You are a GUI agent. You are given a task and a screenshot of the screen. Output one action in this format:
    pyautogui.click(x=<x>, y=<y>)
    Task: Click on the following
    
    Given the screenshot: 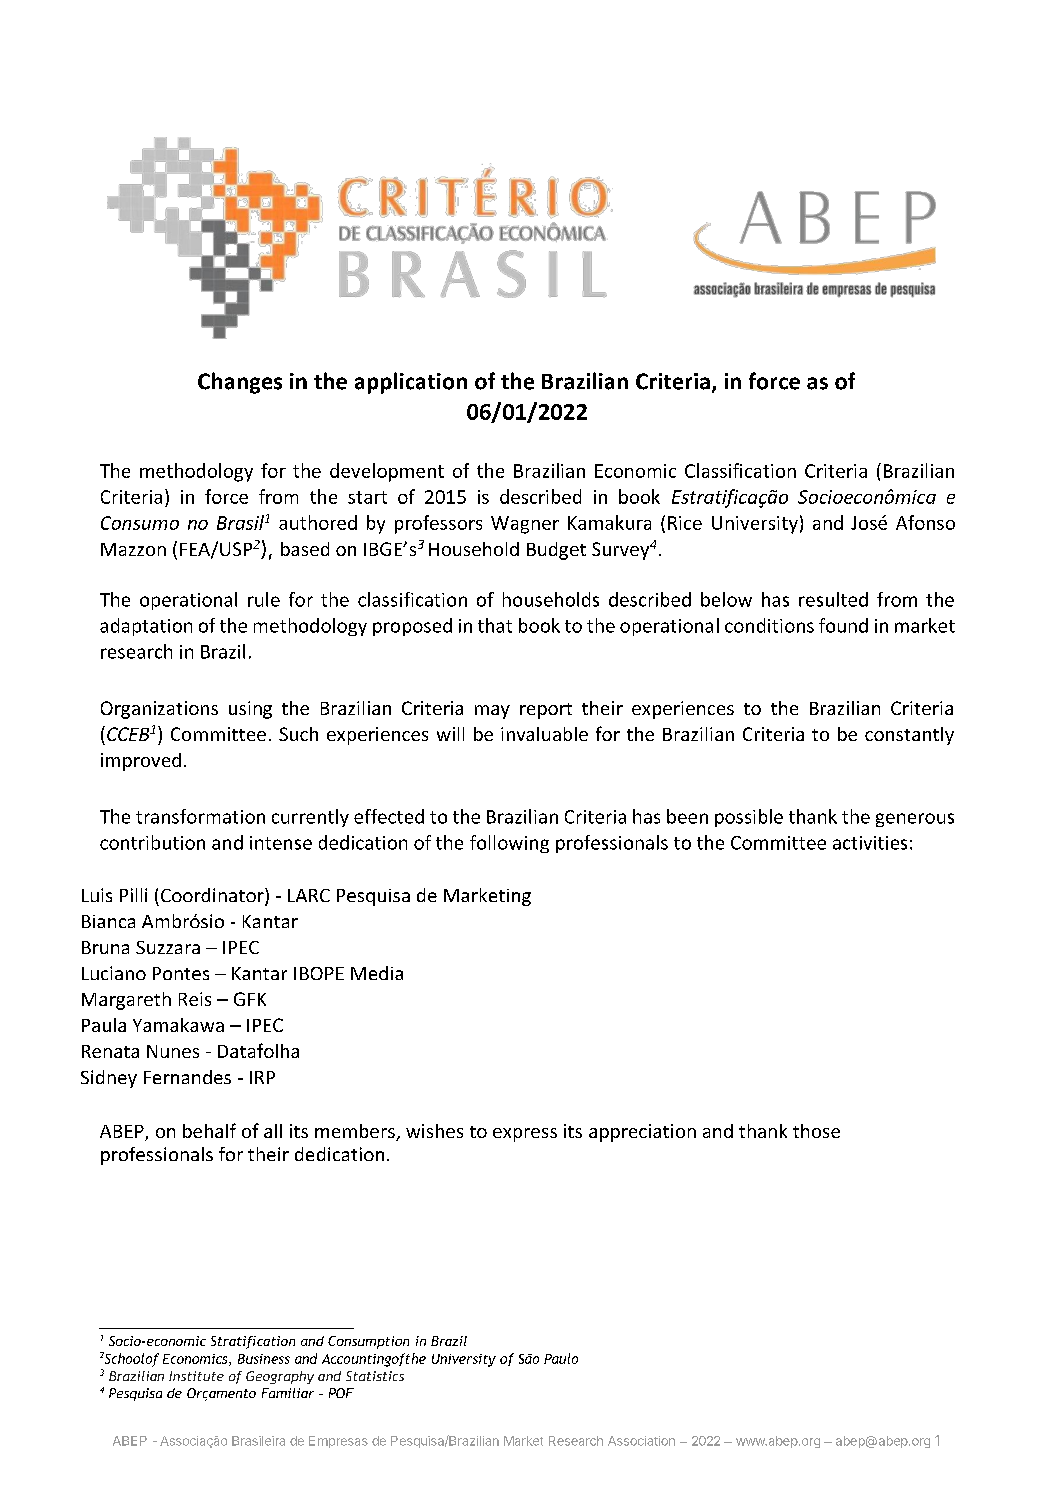 What is the action you would take?
    pyautogui.click(x=509, y=844)
